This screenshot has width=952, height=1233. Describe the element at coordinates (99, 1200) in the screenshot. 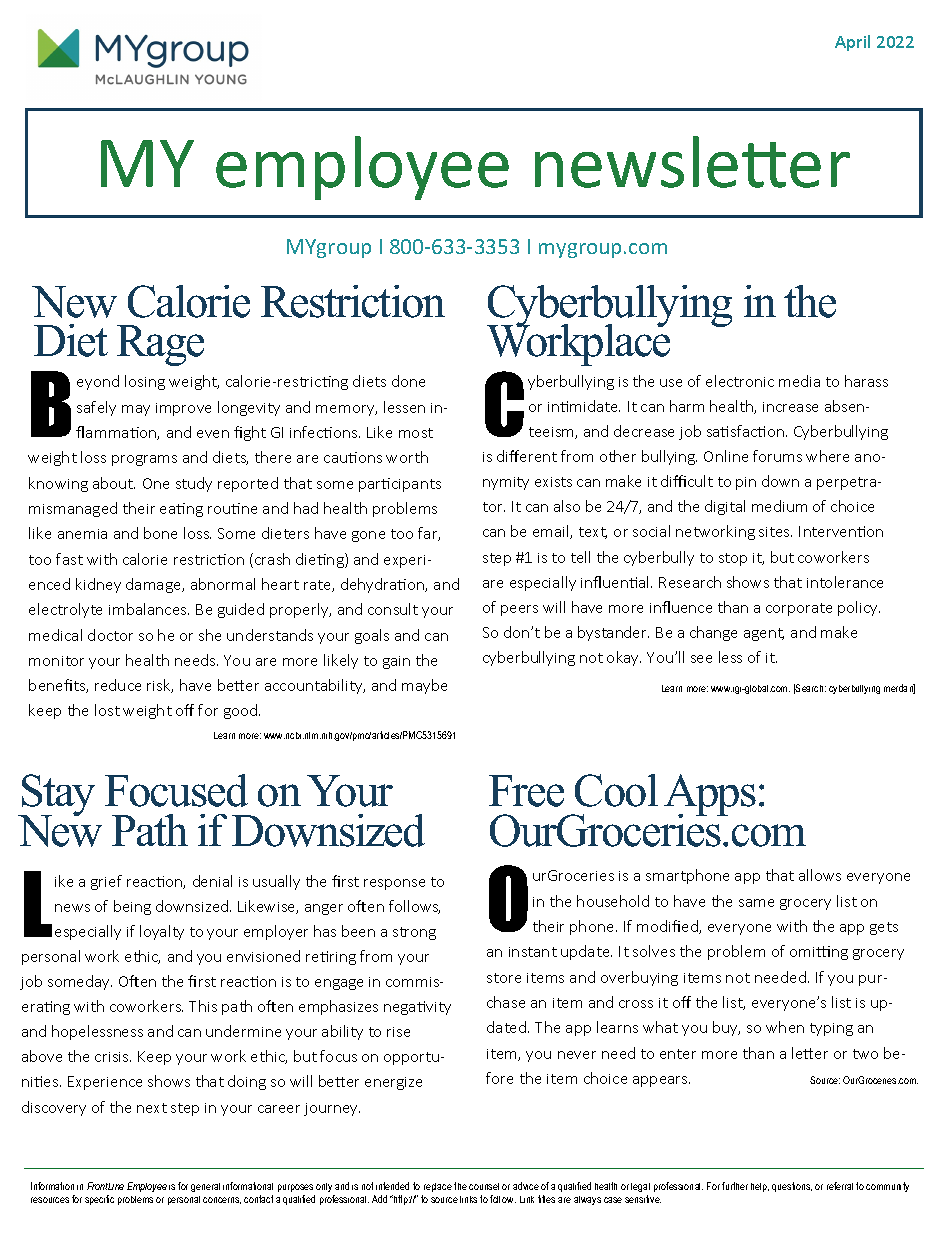

I see `specific` at that location.
